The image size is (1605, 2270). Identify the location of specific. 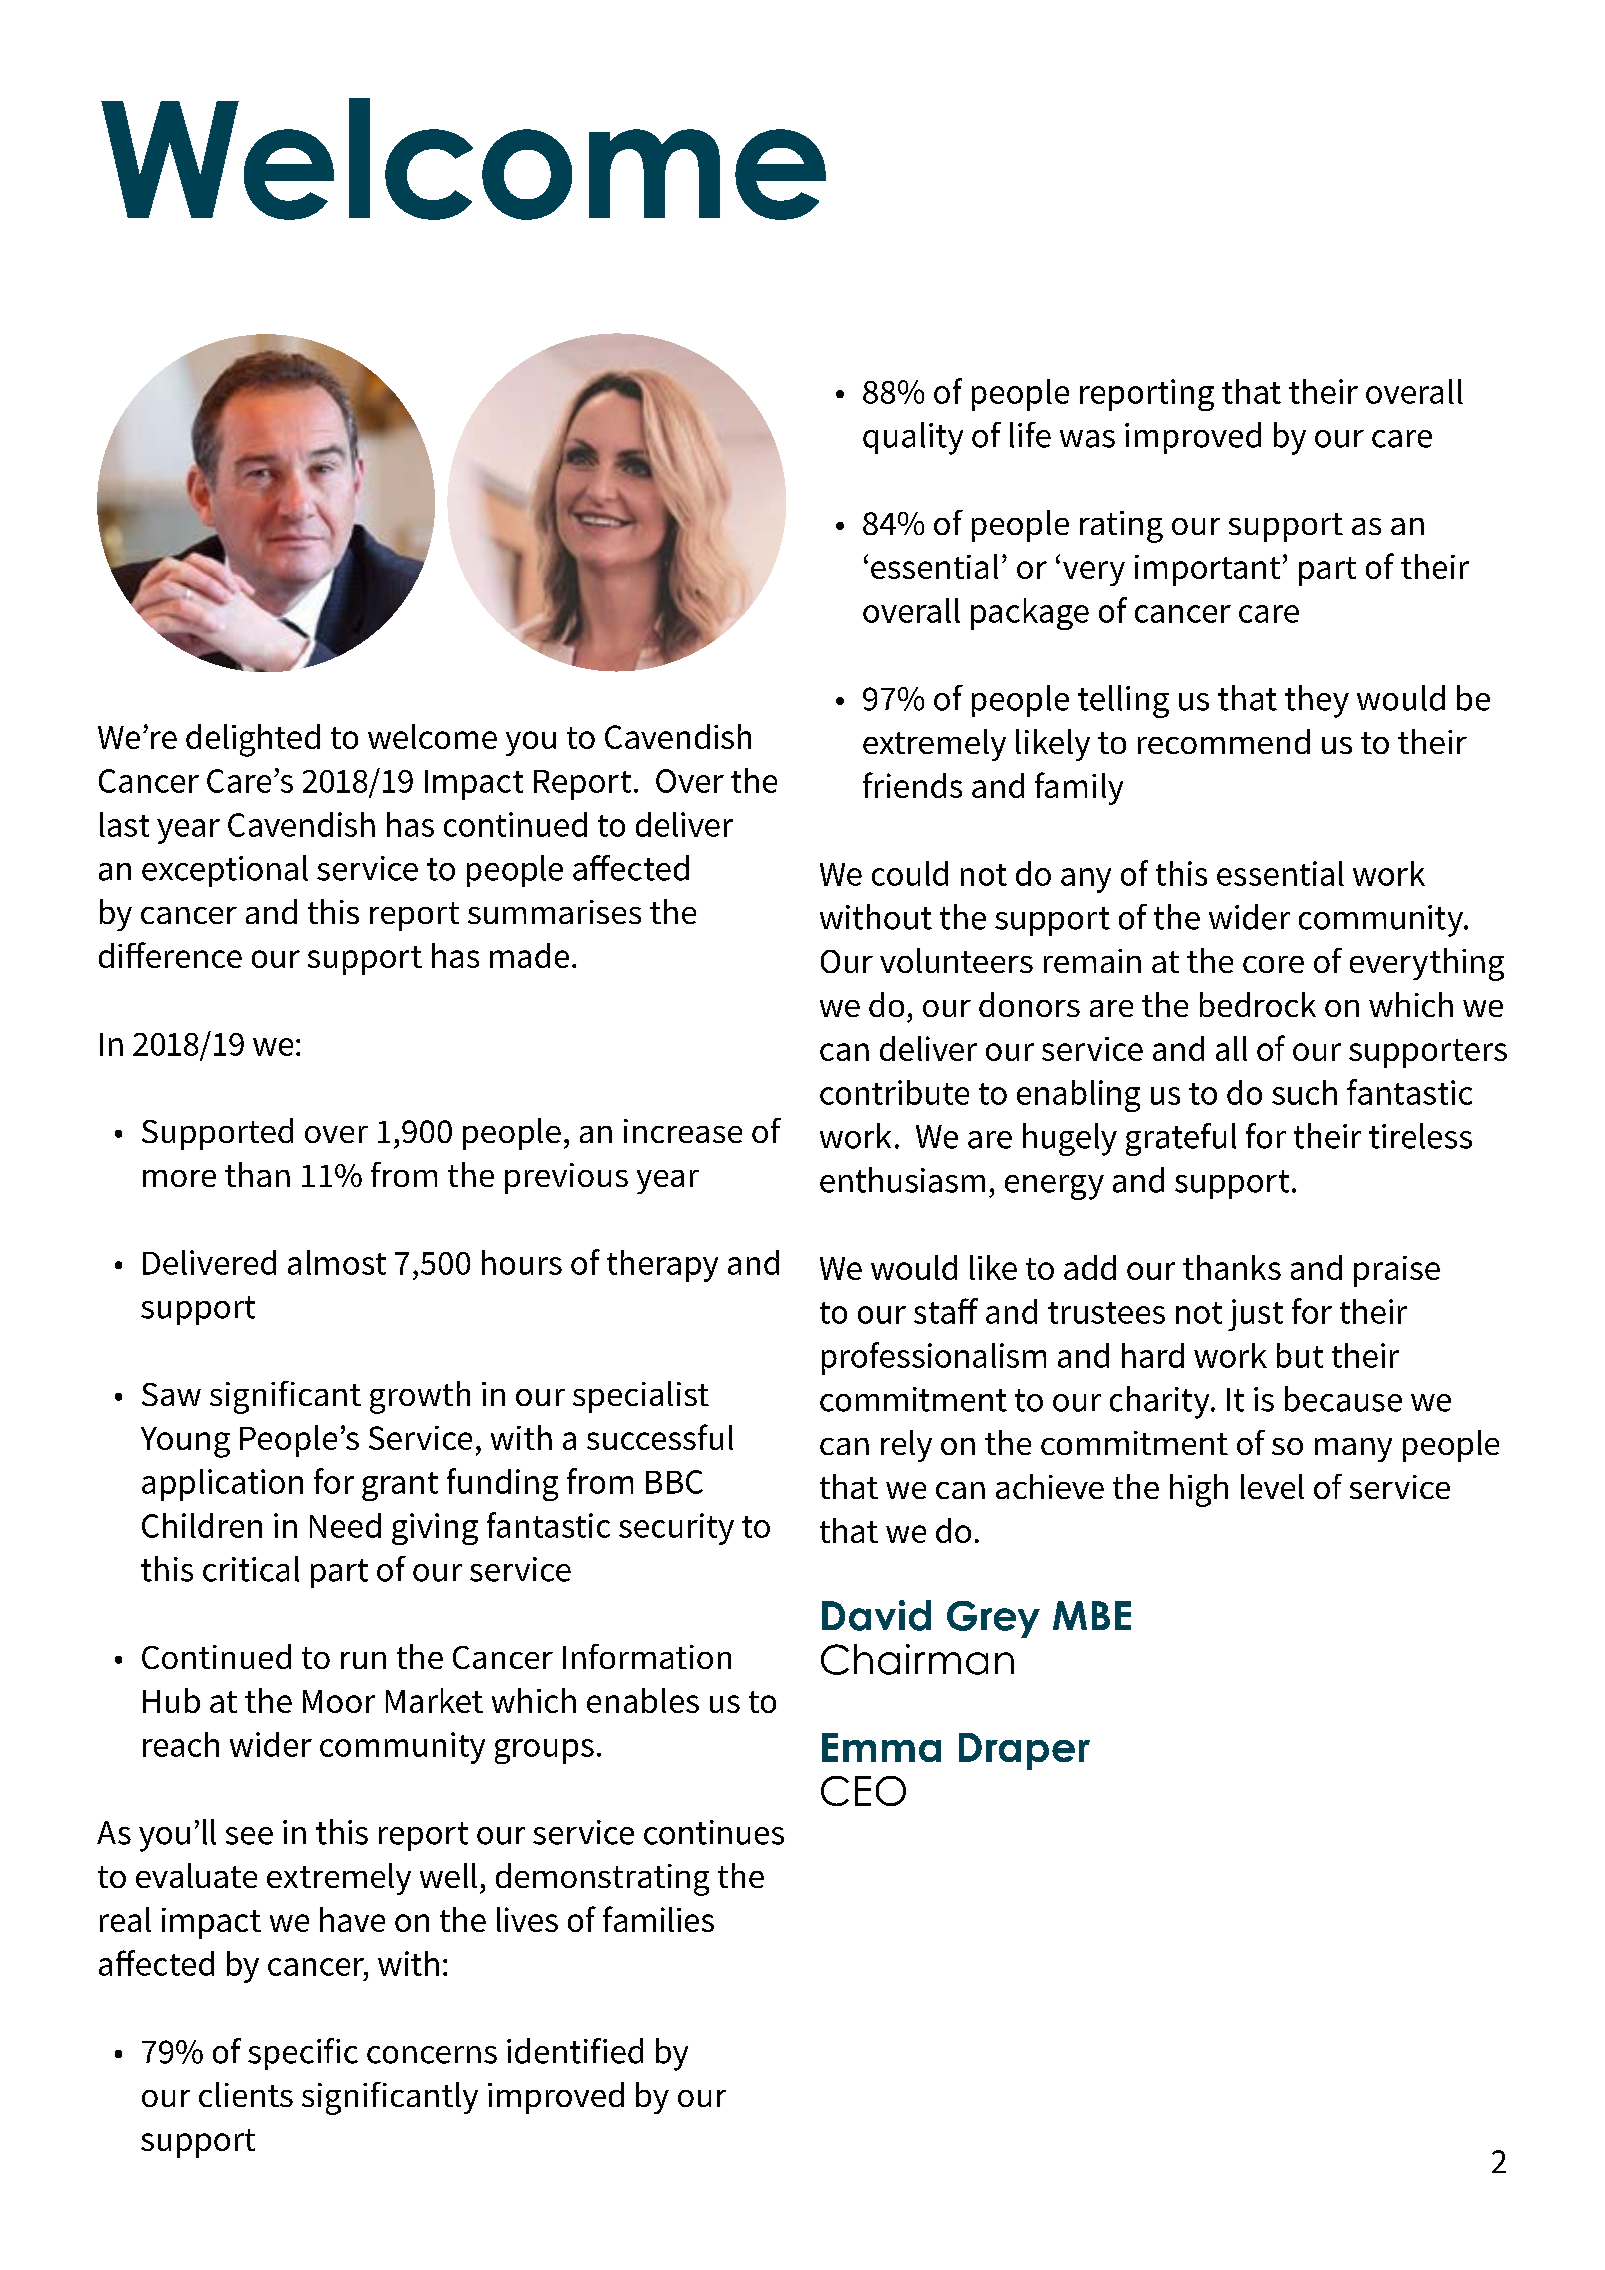
(303, 2054).
